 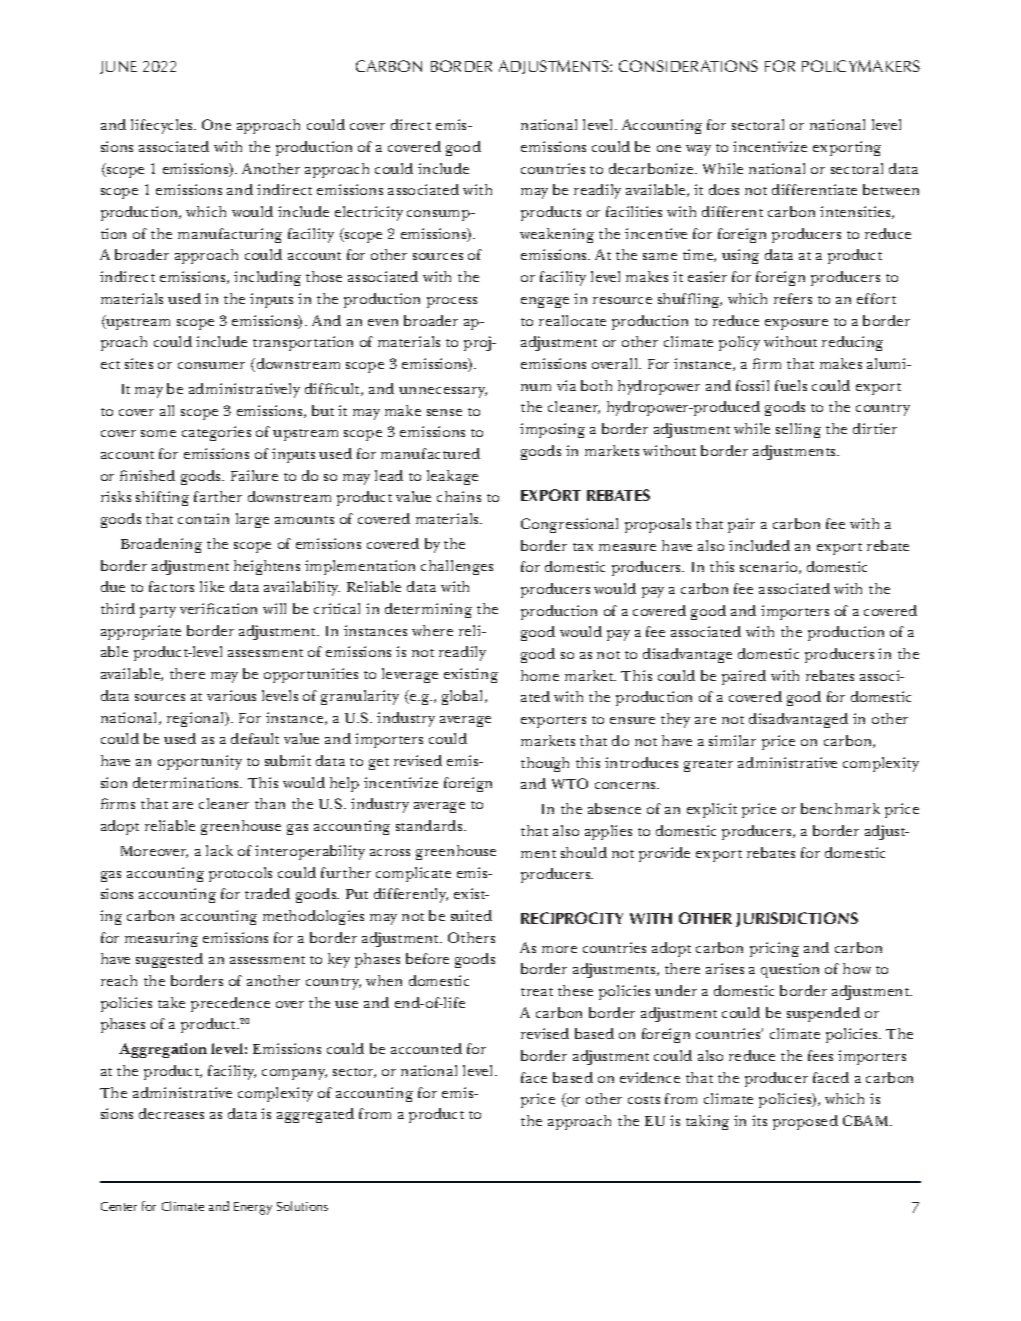 I want to click on unnecessary, so click(x=443, y=392).
